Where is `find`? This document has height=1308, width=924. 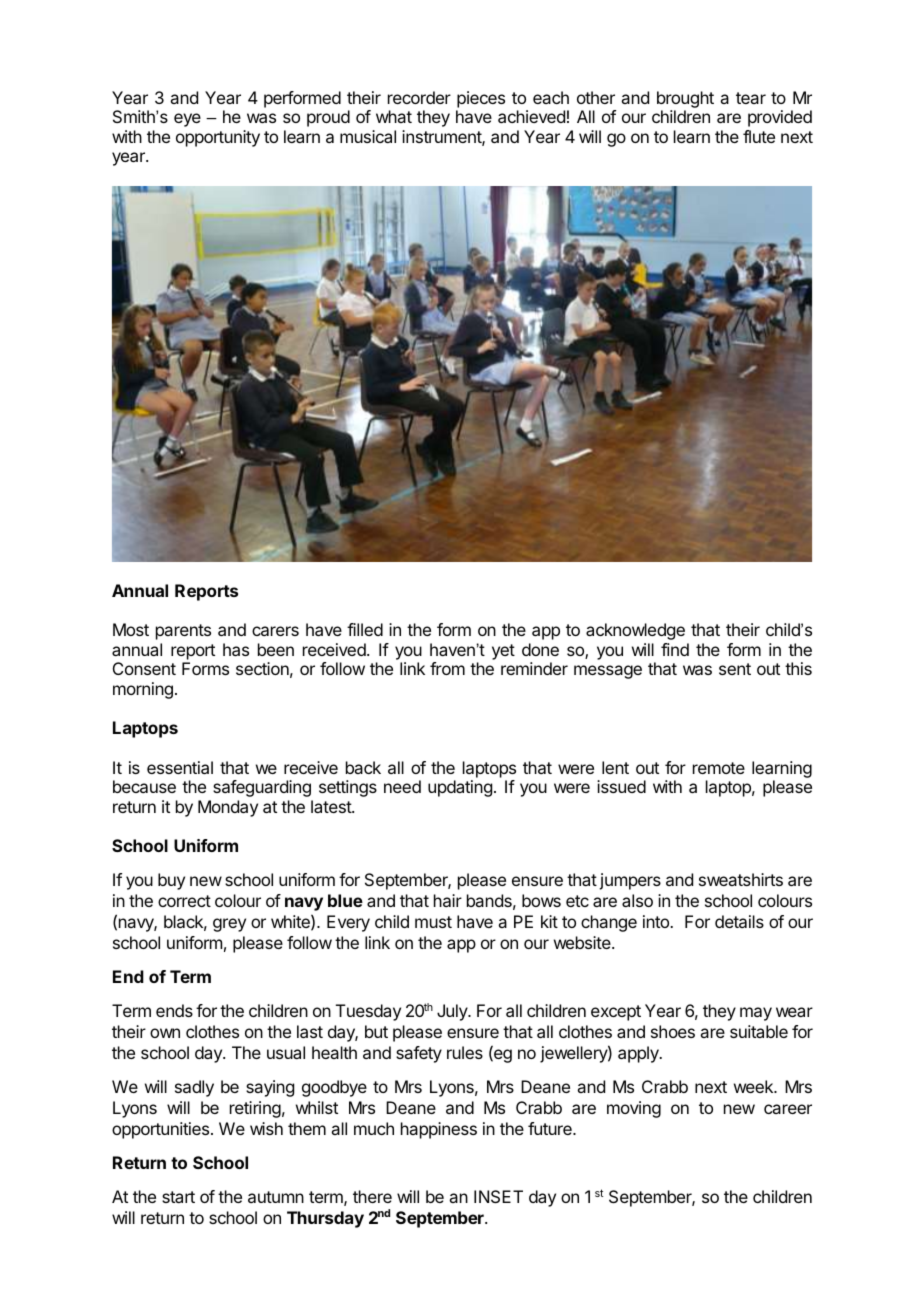
find is located at coordinates (675, 649).
